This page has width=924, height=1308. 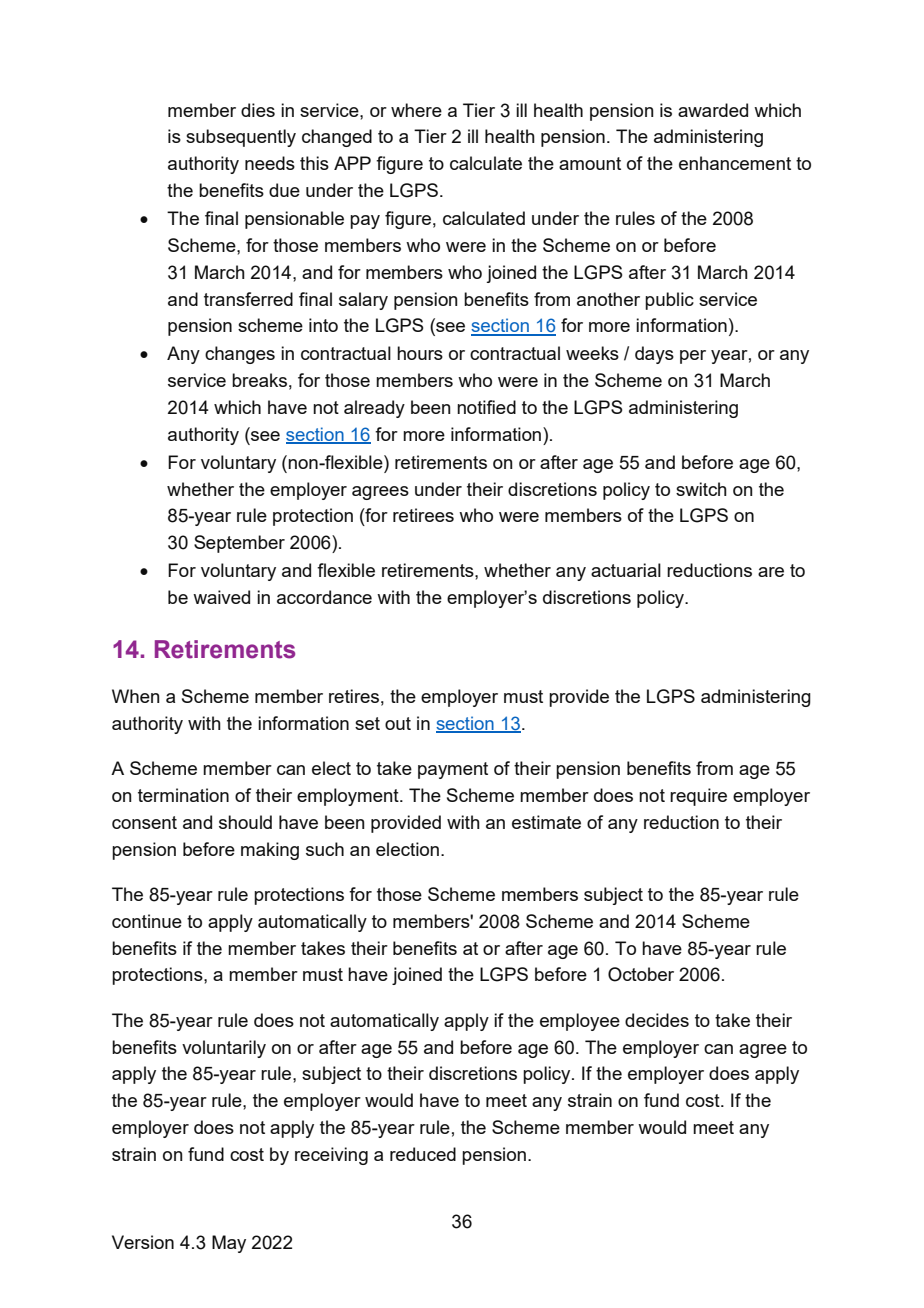 What do you see at coordinates (229, 1244) in the page?
I see `May` at bounding box center [229, 1244].
